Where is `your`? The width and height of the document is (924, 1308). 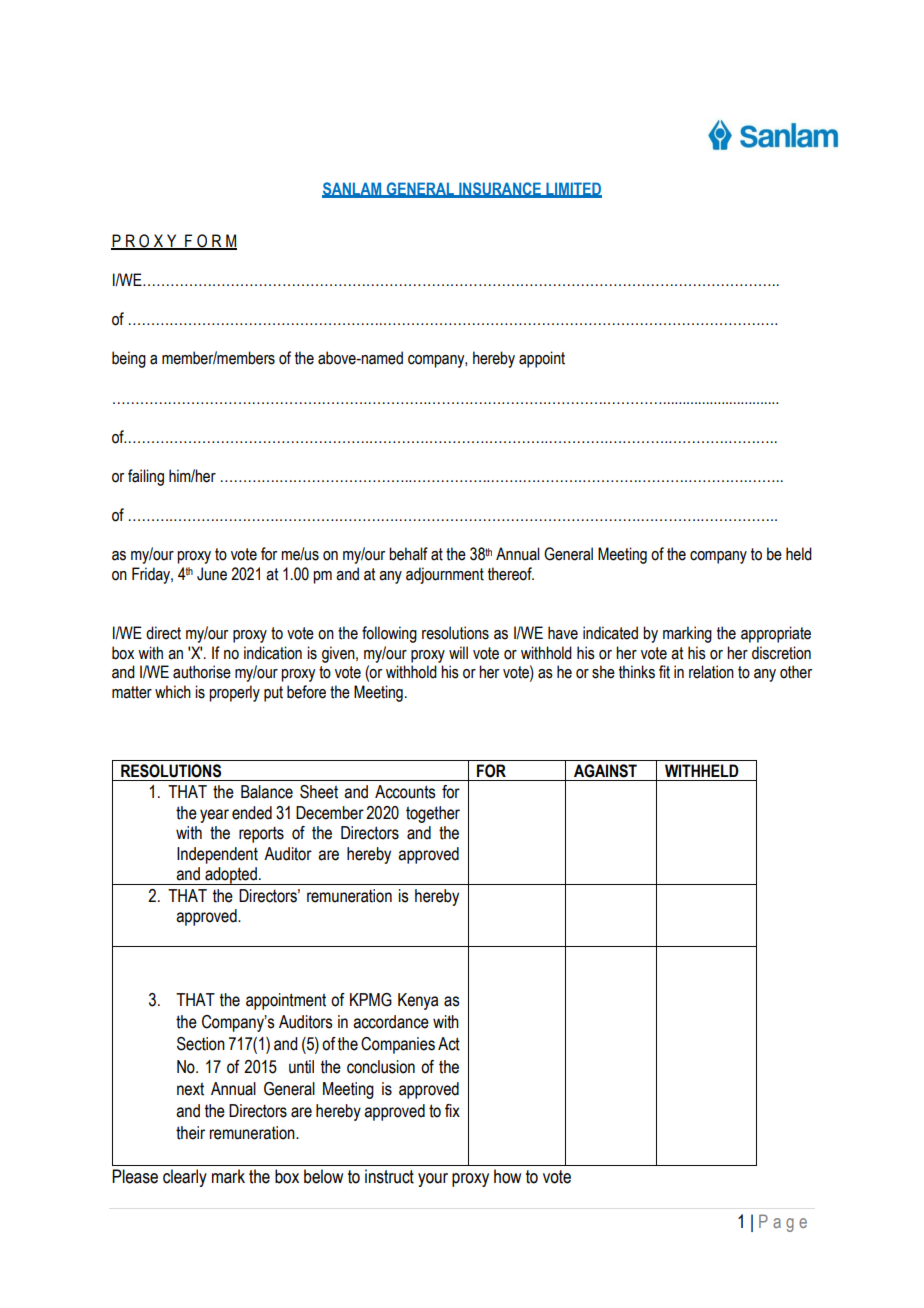 your is located at coordinates (433, 1180).
